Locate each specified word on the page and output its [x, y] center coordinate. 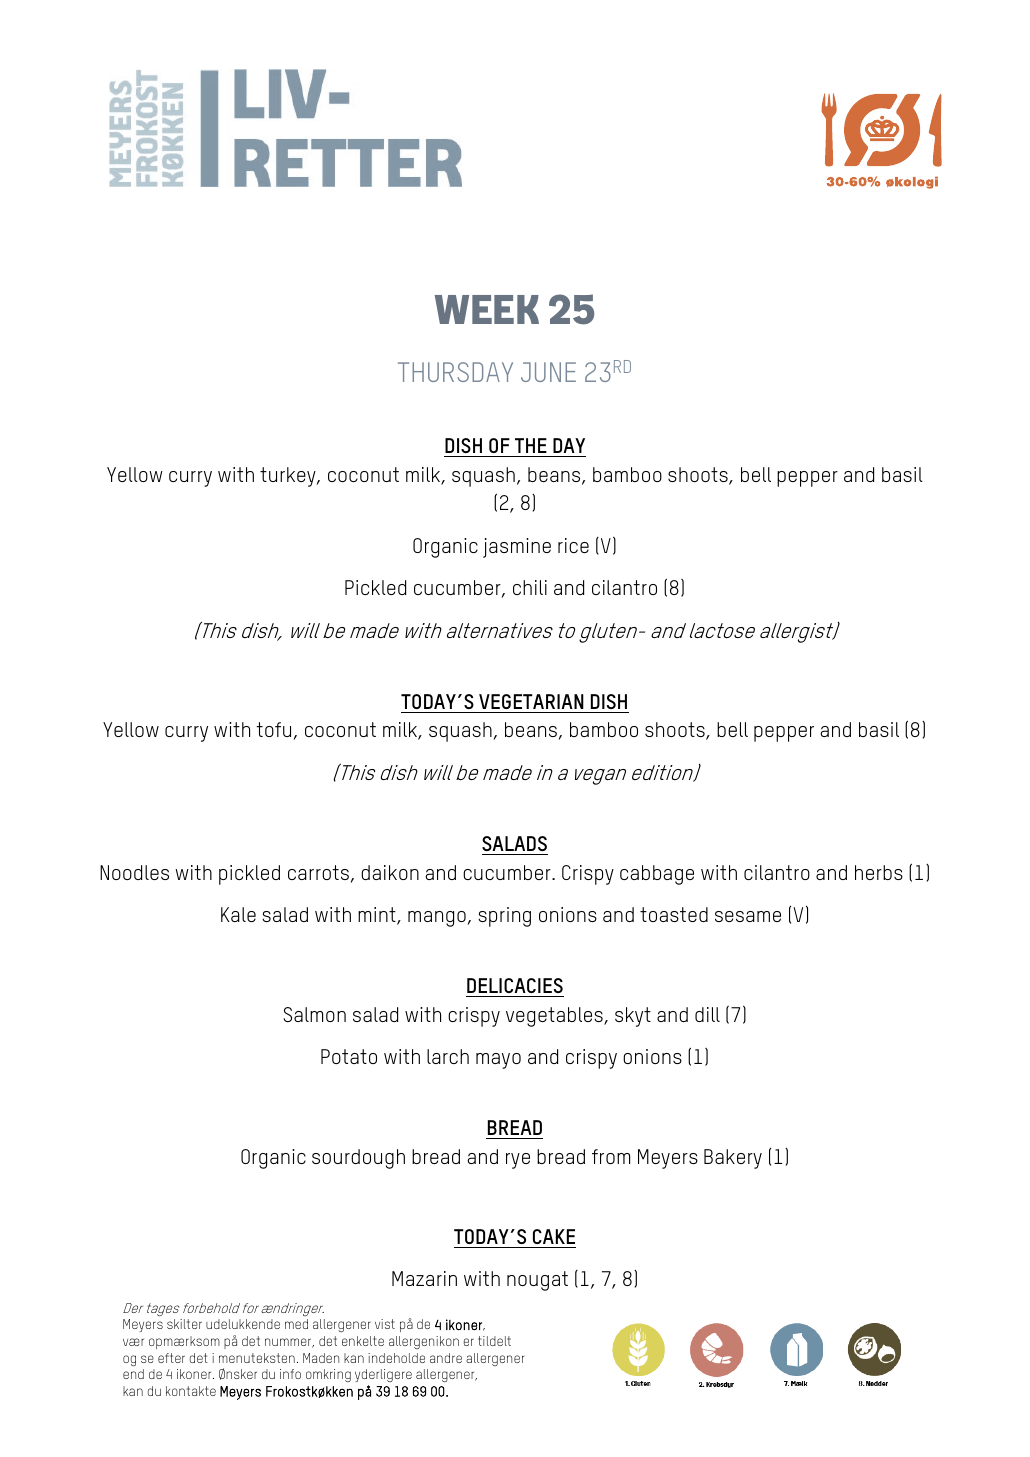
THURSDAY [455, 372]
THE [531, 445]
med [296, 1324]
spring [504, 917]
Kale [238, 914]
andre [446, 1358]
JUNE [548, 372]
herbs [879, 872]
